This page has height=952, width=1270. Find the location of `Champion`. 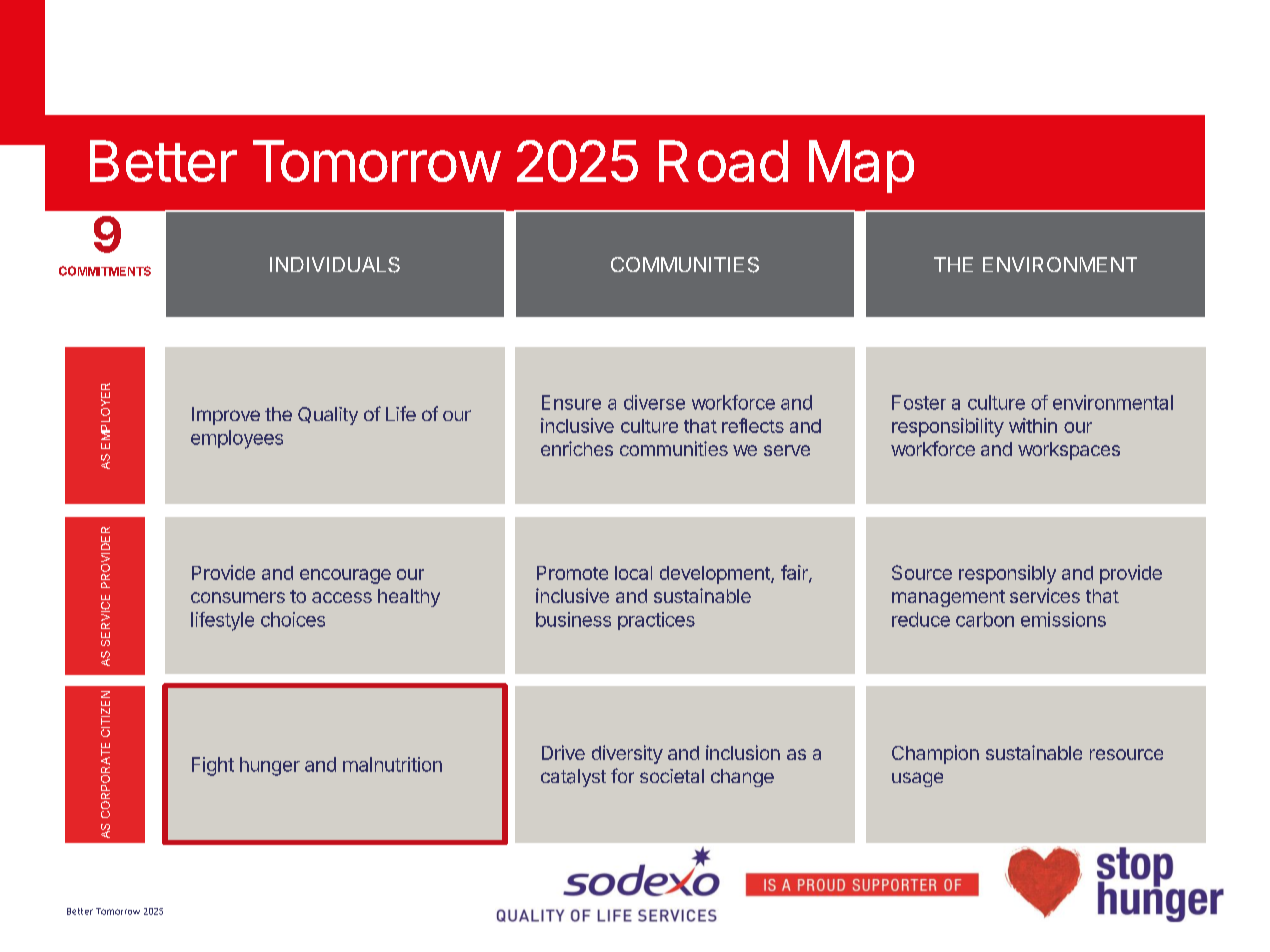

Champion is located at coordinates (935, 754).
